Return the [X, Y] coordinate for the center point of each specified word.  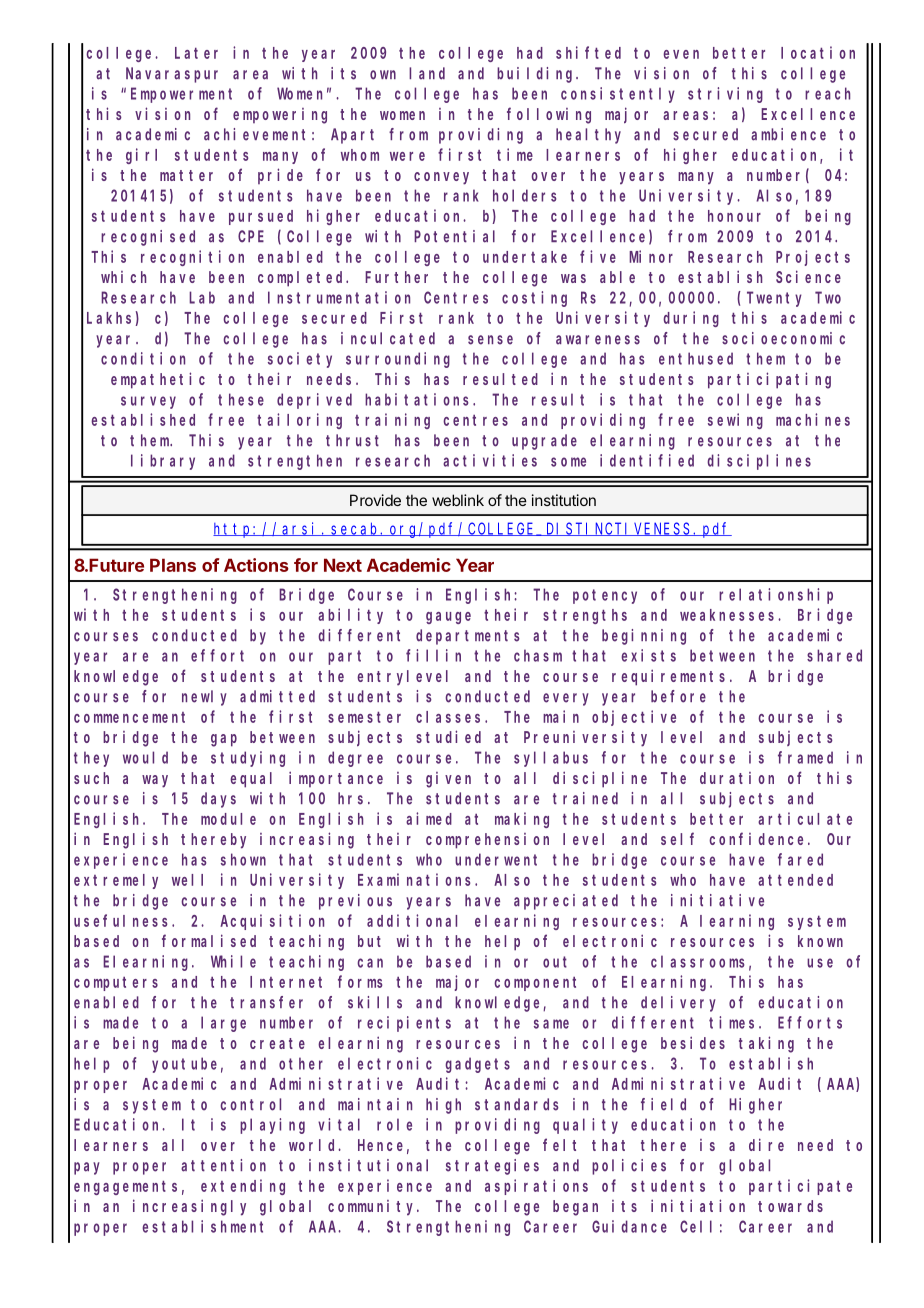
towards [790, 1206]
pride [280, 176]
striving [725, 95]
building [537, 75]
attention [223, 1165]
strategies [492, 1167]
